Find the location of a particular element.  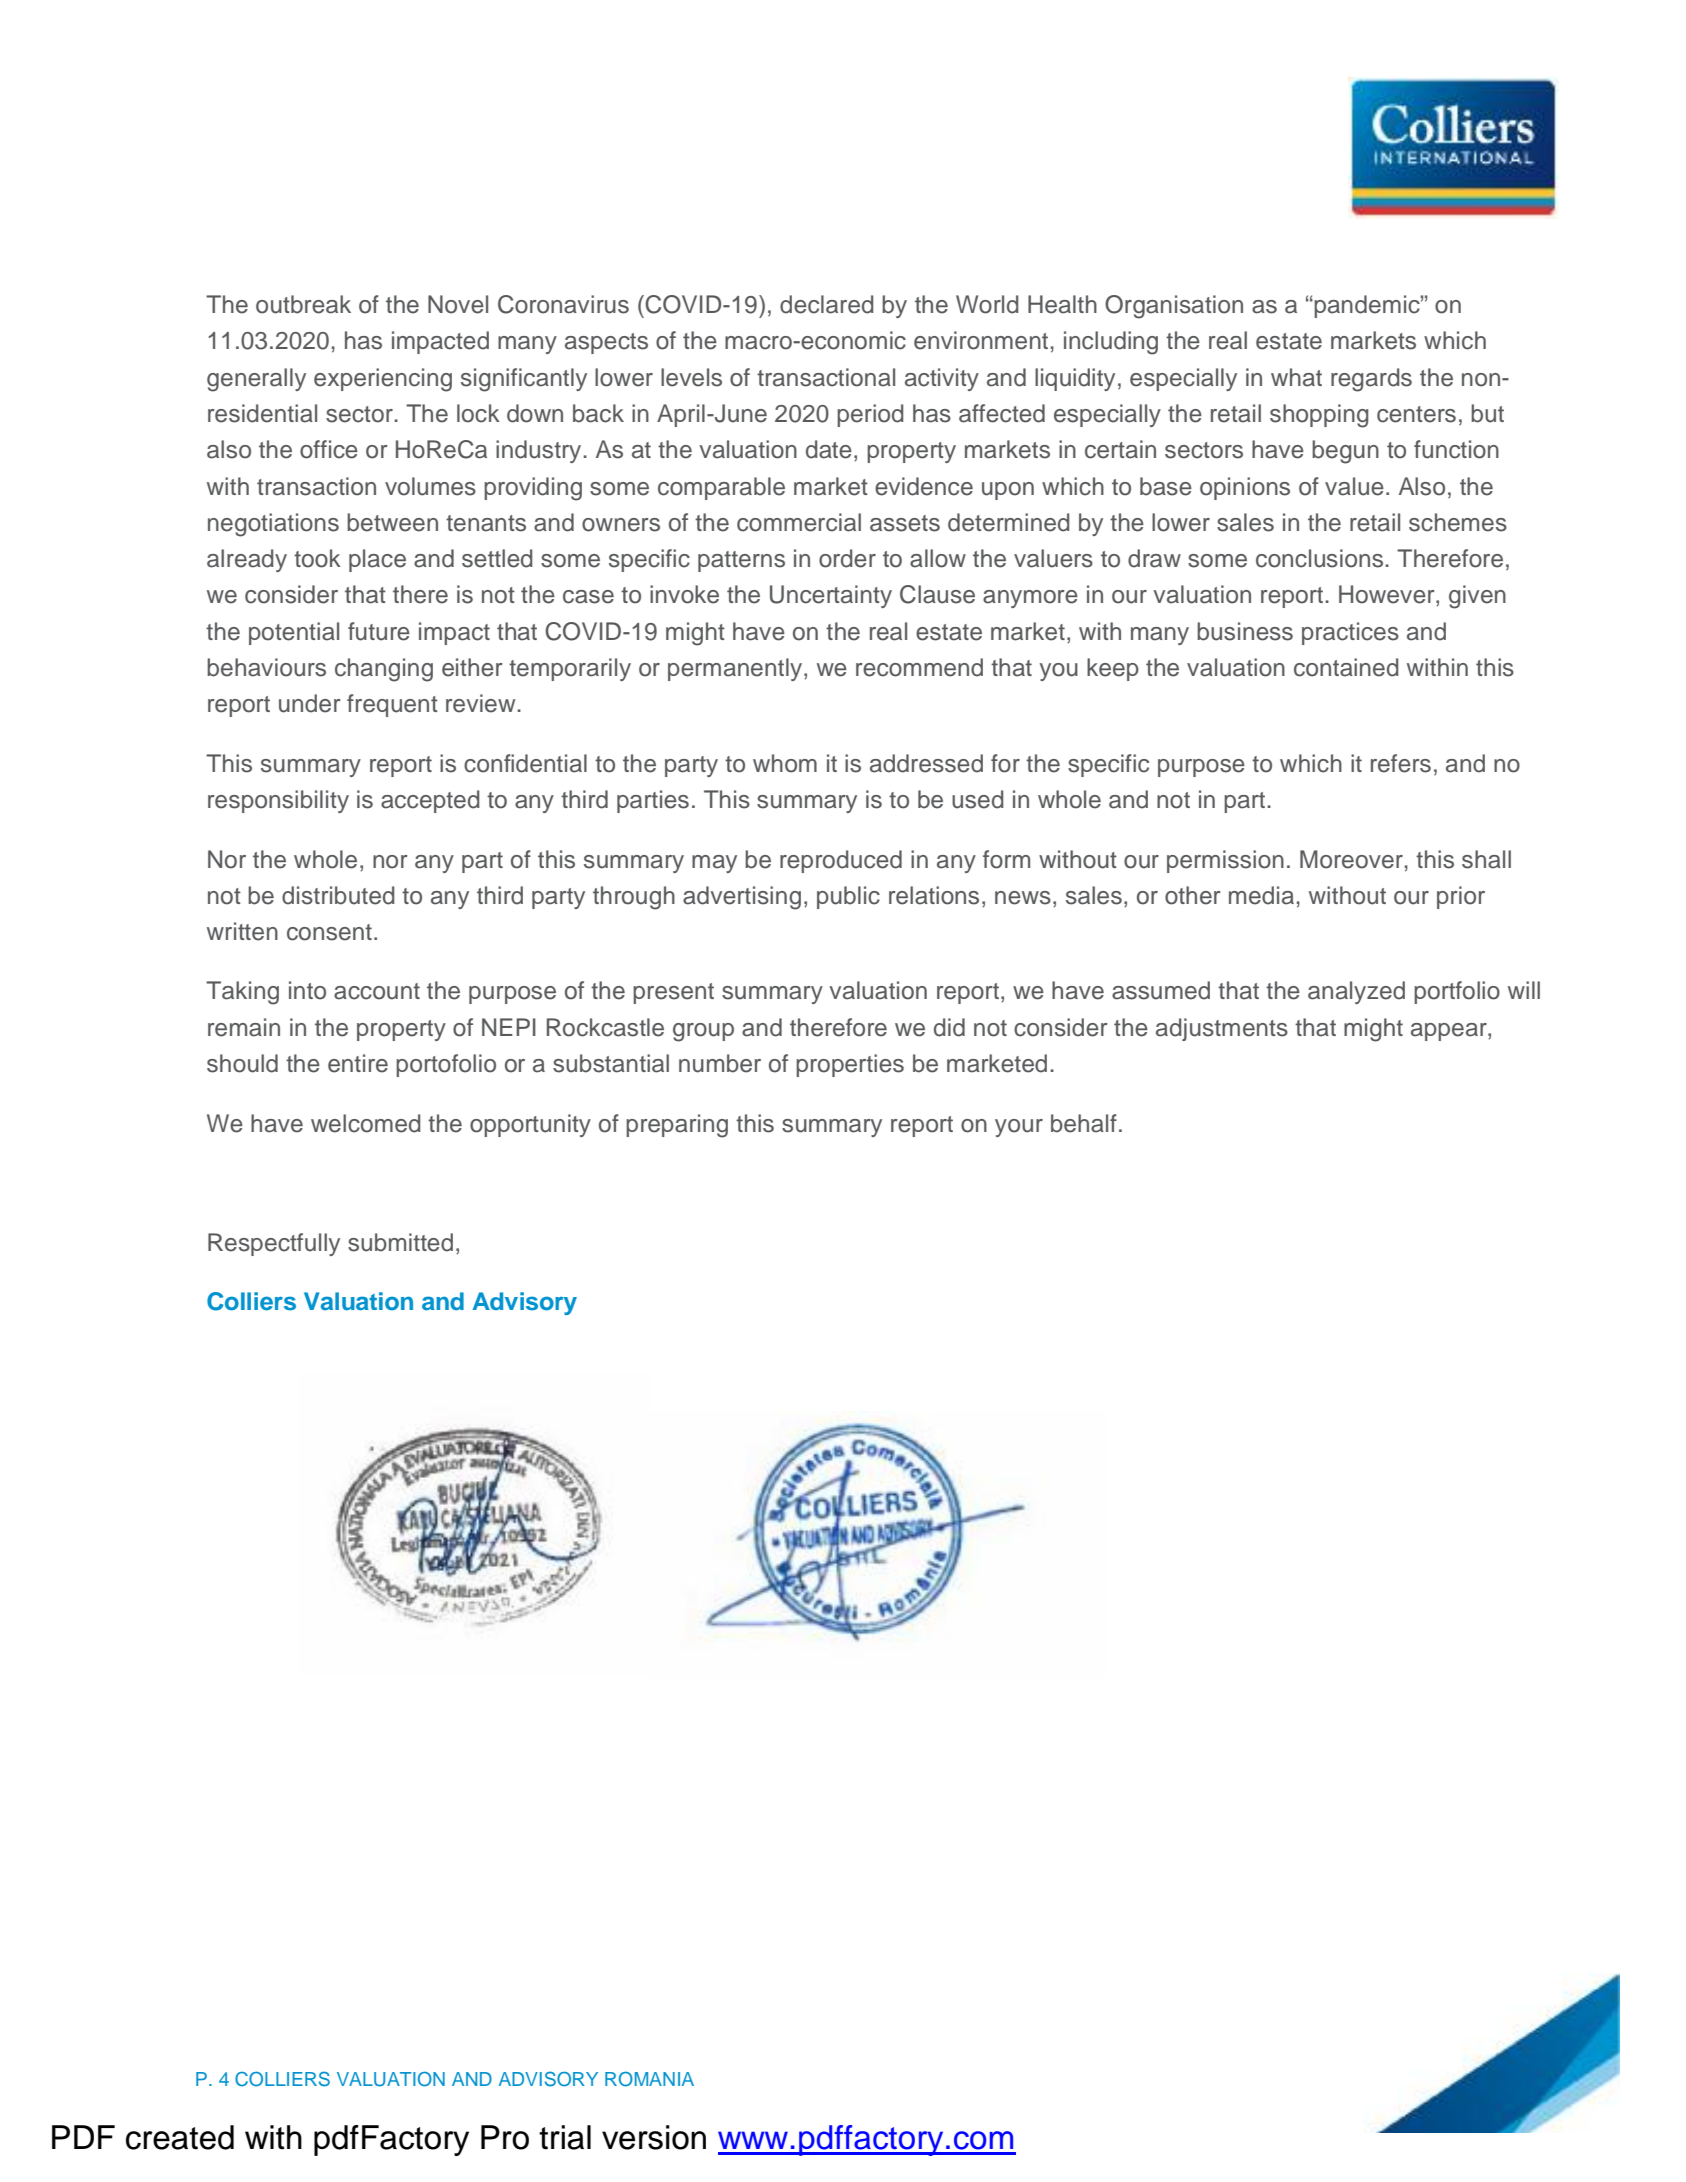

period is located at coordinates (870, 415).
